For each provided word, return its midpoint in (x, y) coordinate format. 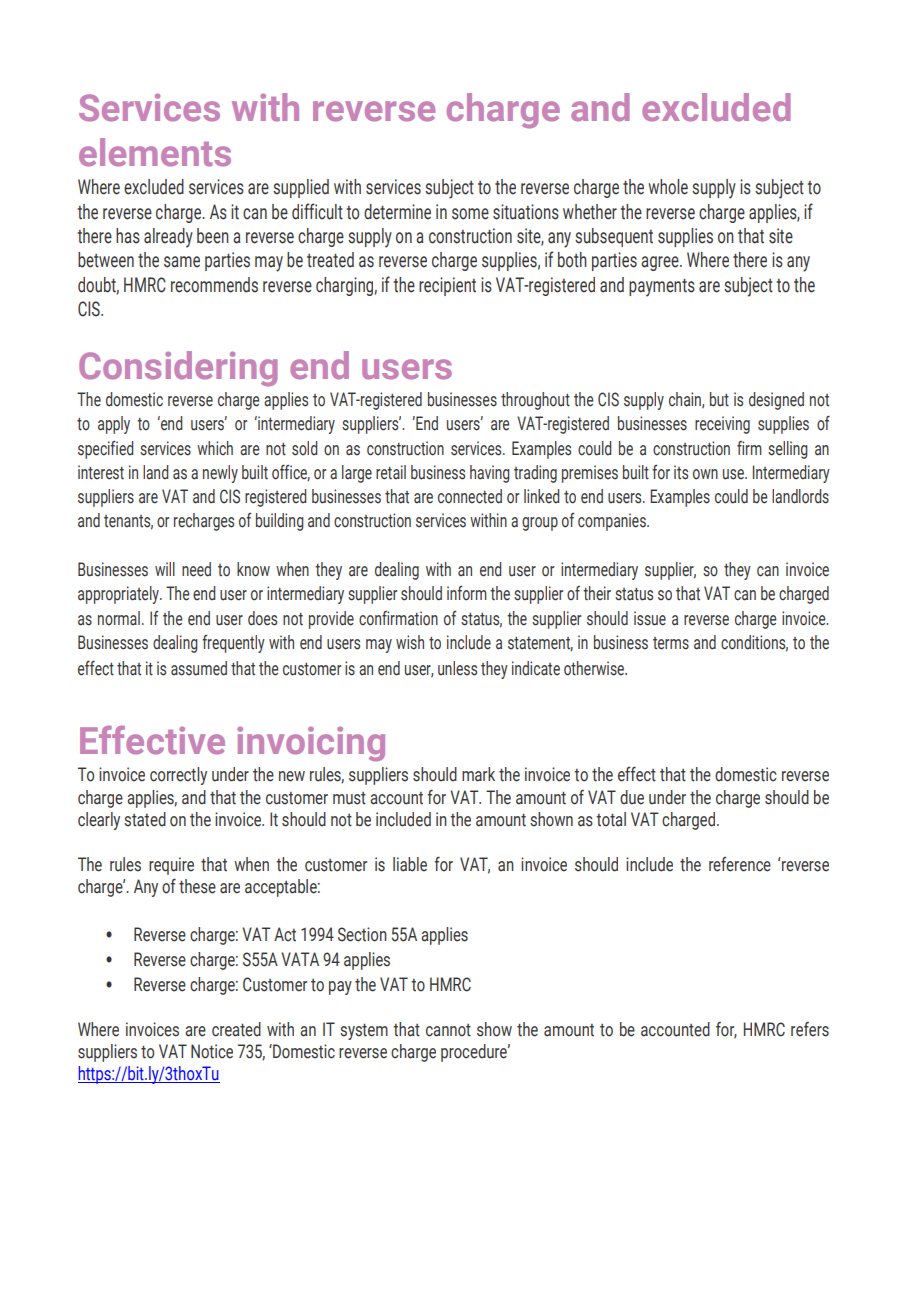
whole (668, 187)
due (632, 797)
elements (155, 152)
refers (810, 1029)
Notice (212, 1051)
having (490, 474)
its (681, 472)
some (470, 214)
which (215, 448)
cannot (448, 1030)
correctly (178, 776)
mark (478, 774)
